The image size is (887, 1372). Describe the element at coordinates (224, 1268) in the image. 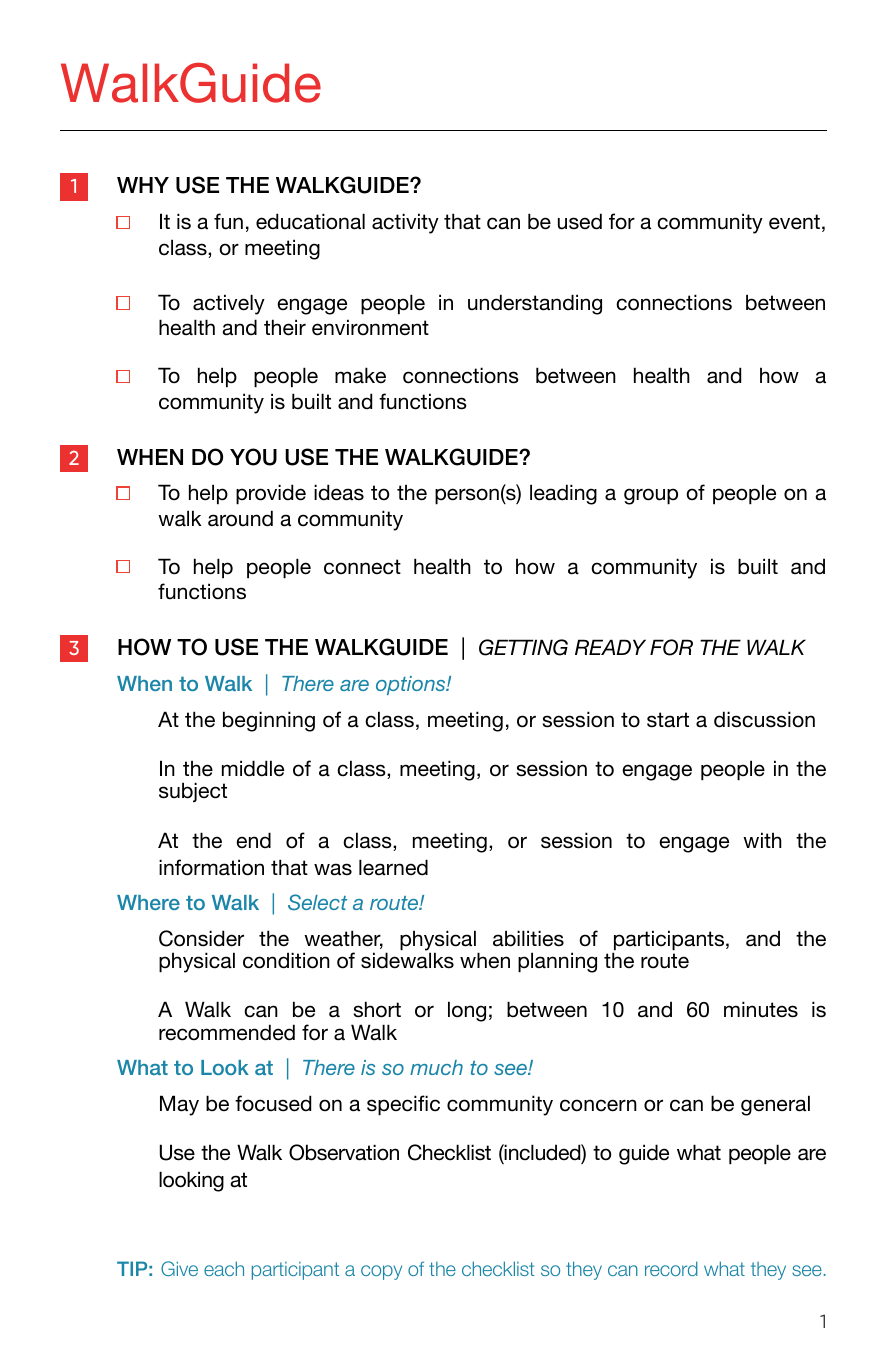

I see `each` at that location.
